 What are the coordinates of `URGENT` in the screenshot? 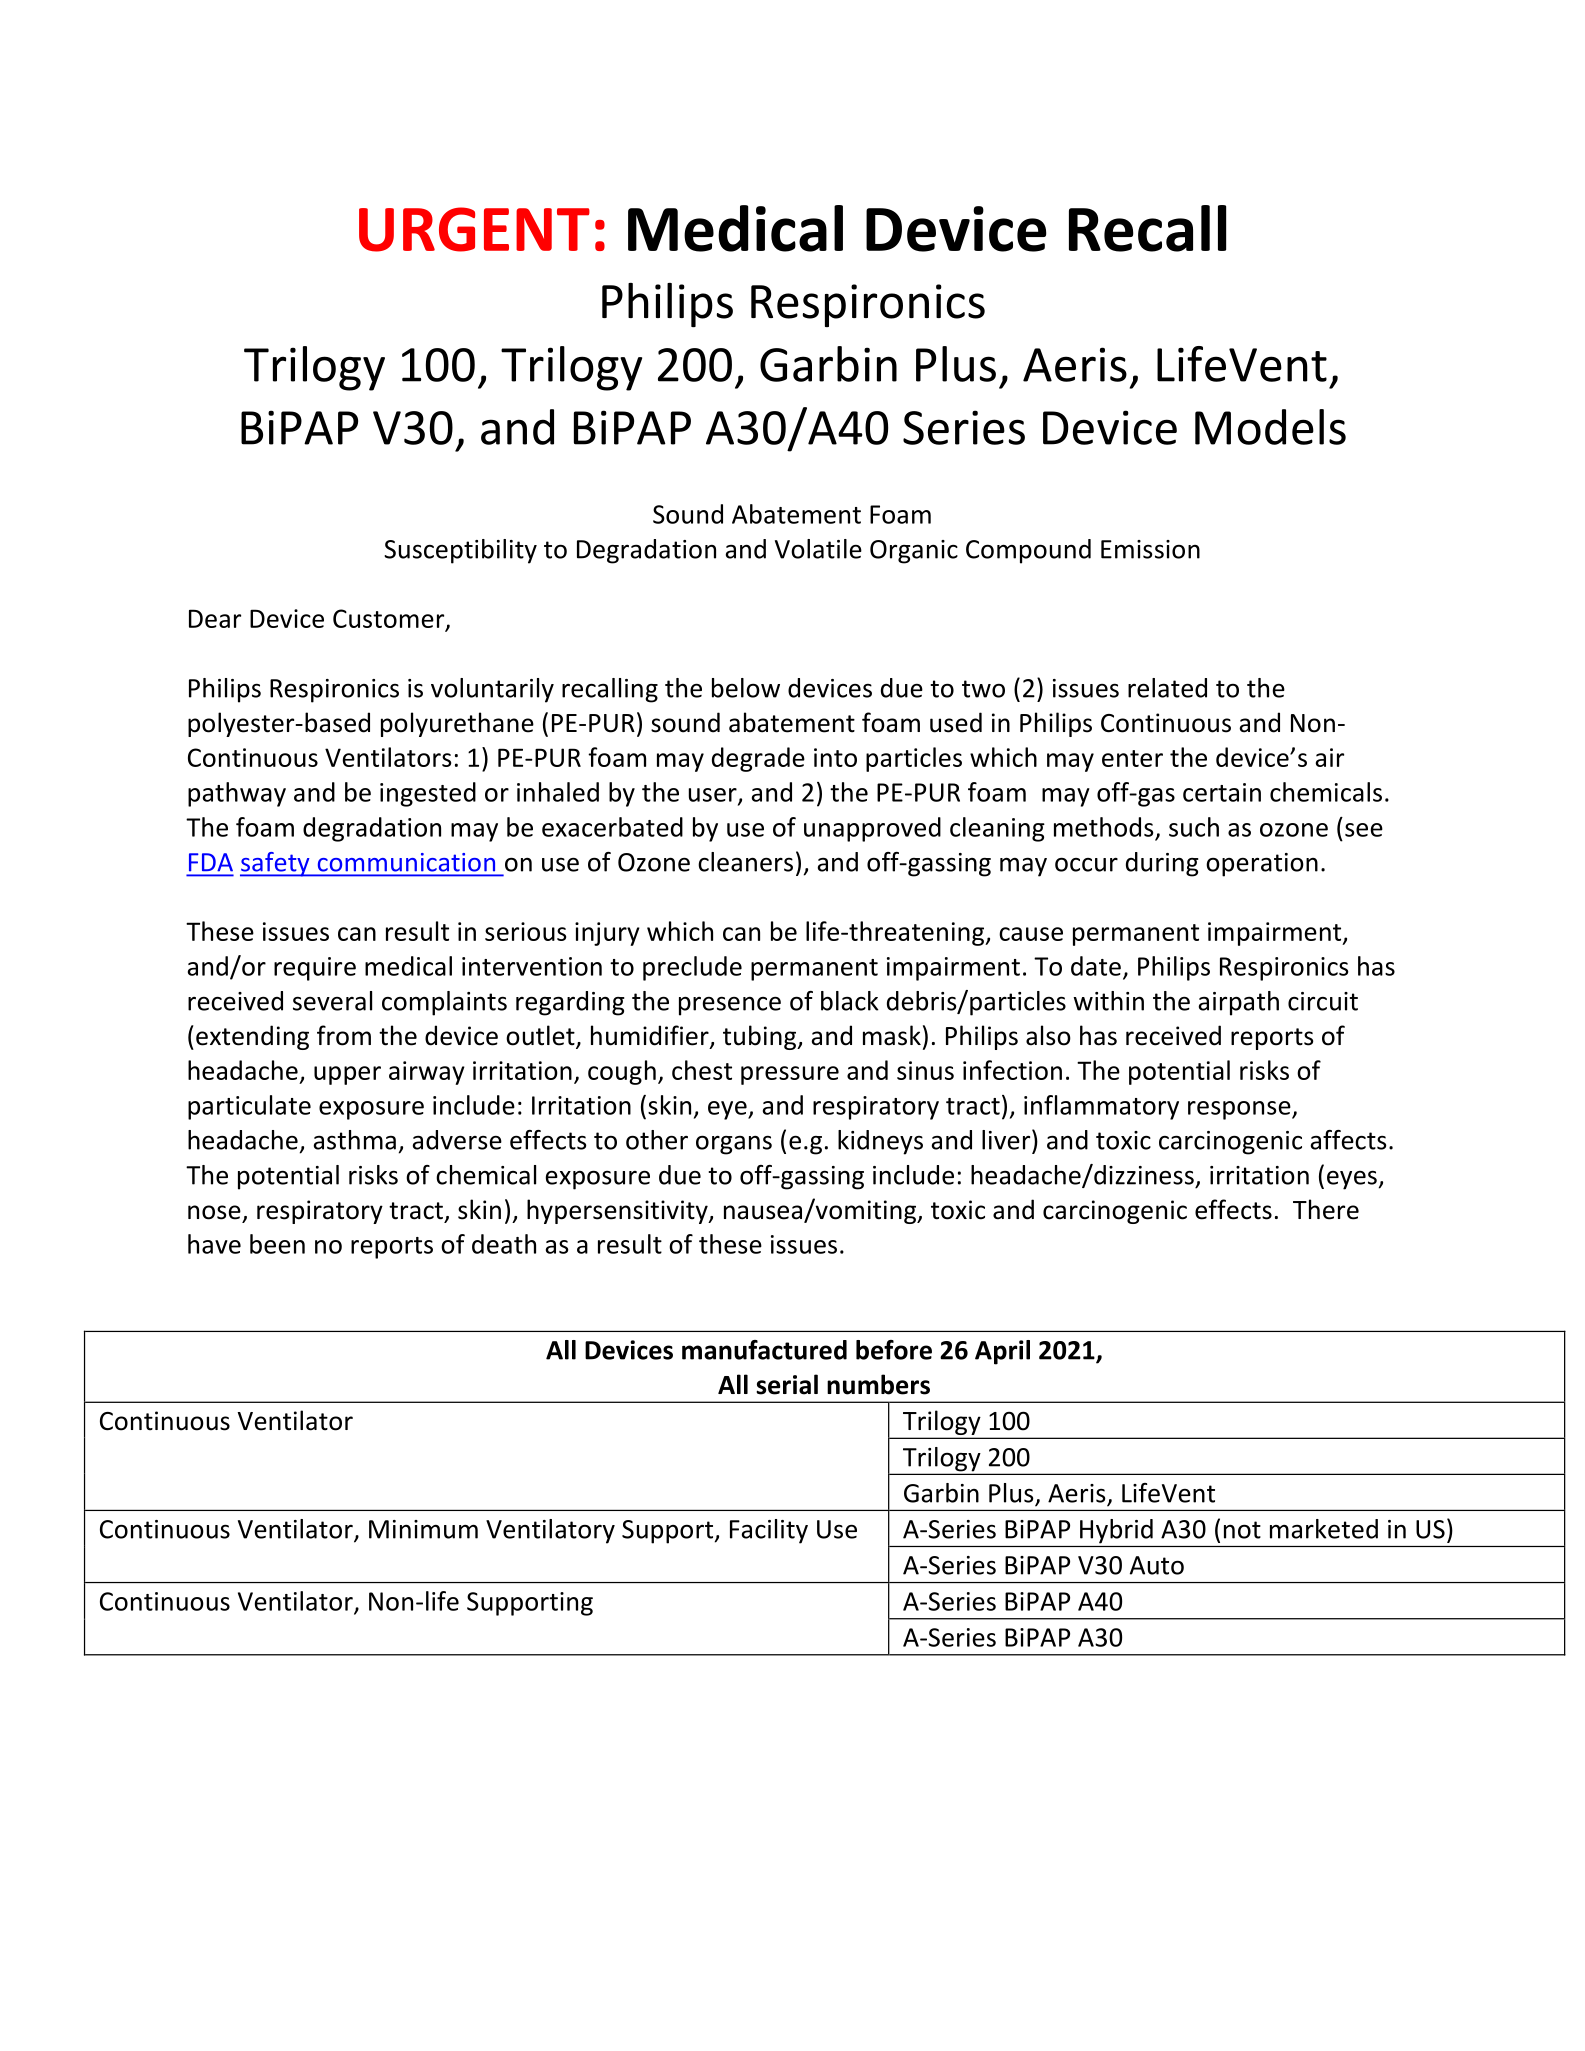 It's located at (474, 229).
